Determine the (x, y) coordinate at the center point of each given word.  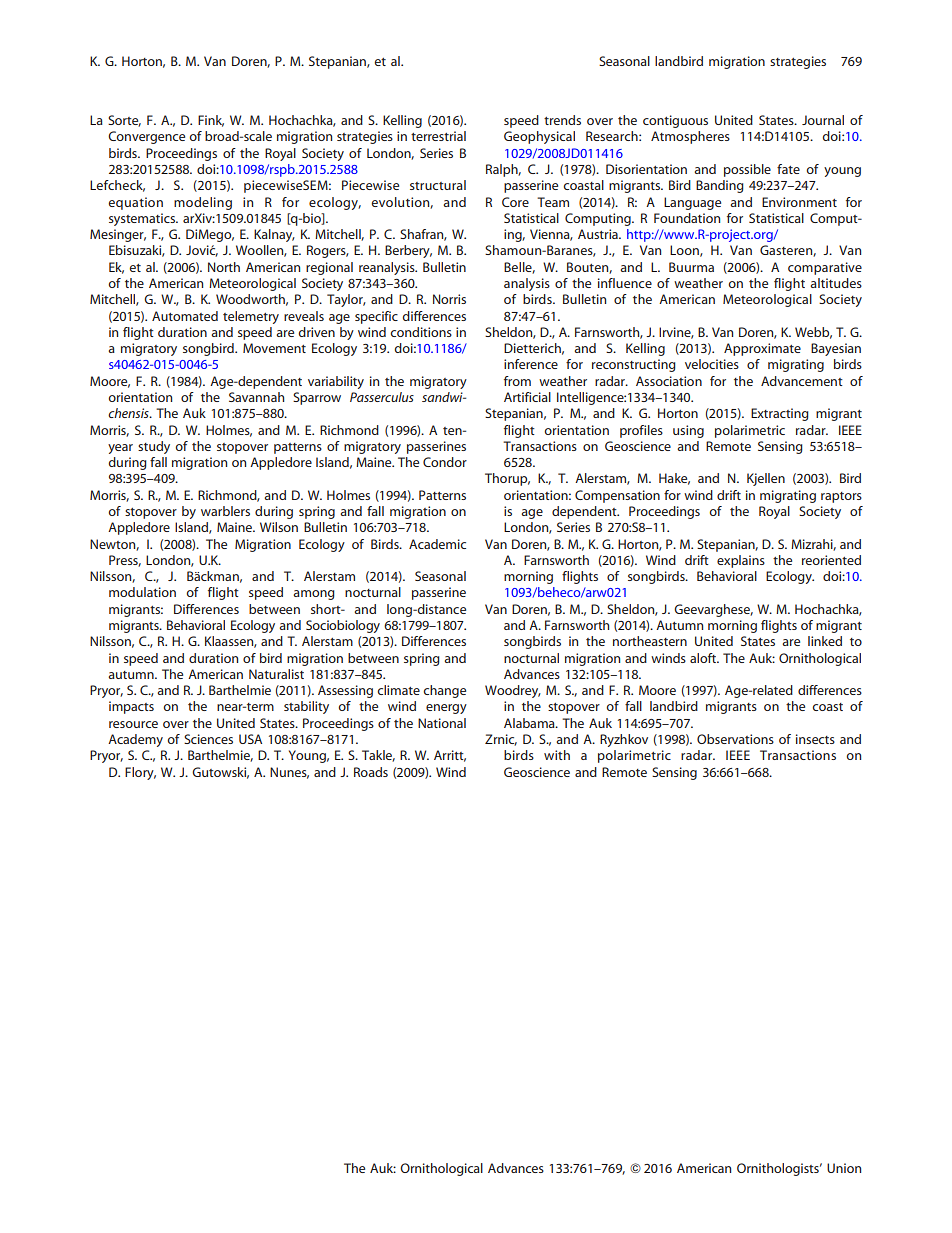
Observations (735, 739)
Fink (211, 121)
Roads (371, 772)
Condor (445, 462)
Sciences (208, 739)
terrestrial (438, 136)
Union (844, 1168)
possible (747, 170)
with (557, 755)
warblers (225, 511)
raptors (841, 497)
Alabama (530, 723)
